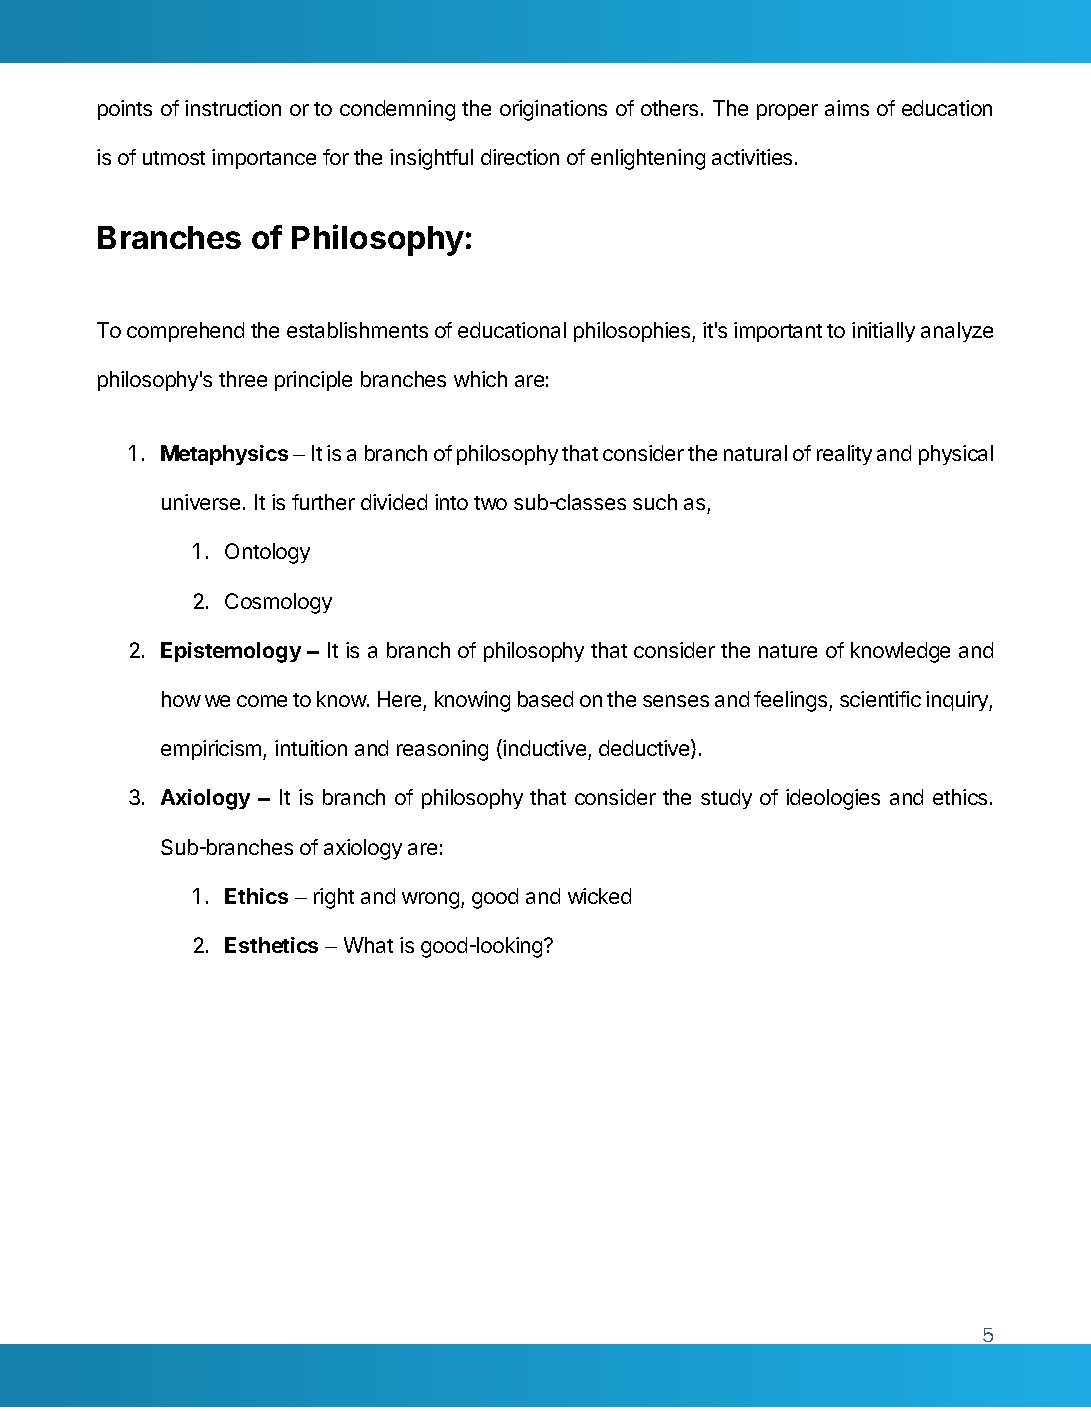 The height and width of the screenshot is (1411, 1091). Describe the element at coordinates (847, 108) in the screenshot. I see `aims` at that location.
